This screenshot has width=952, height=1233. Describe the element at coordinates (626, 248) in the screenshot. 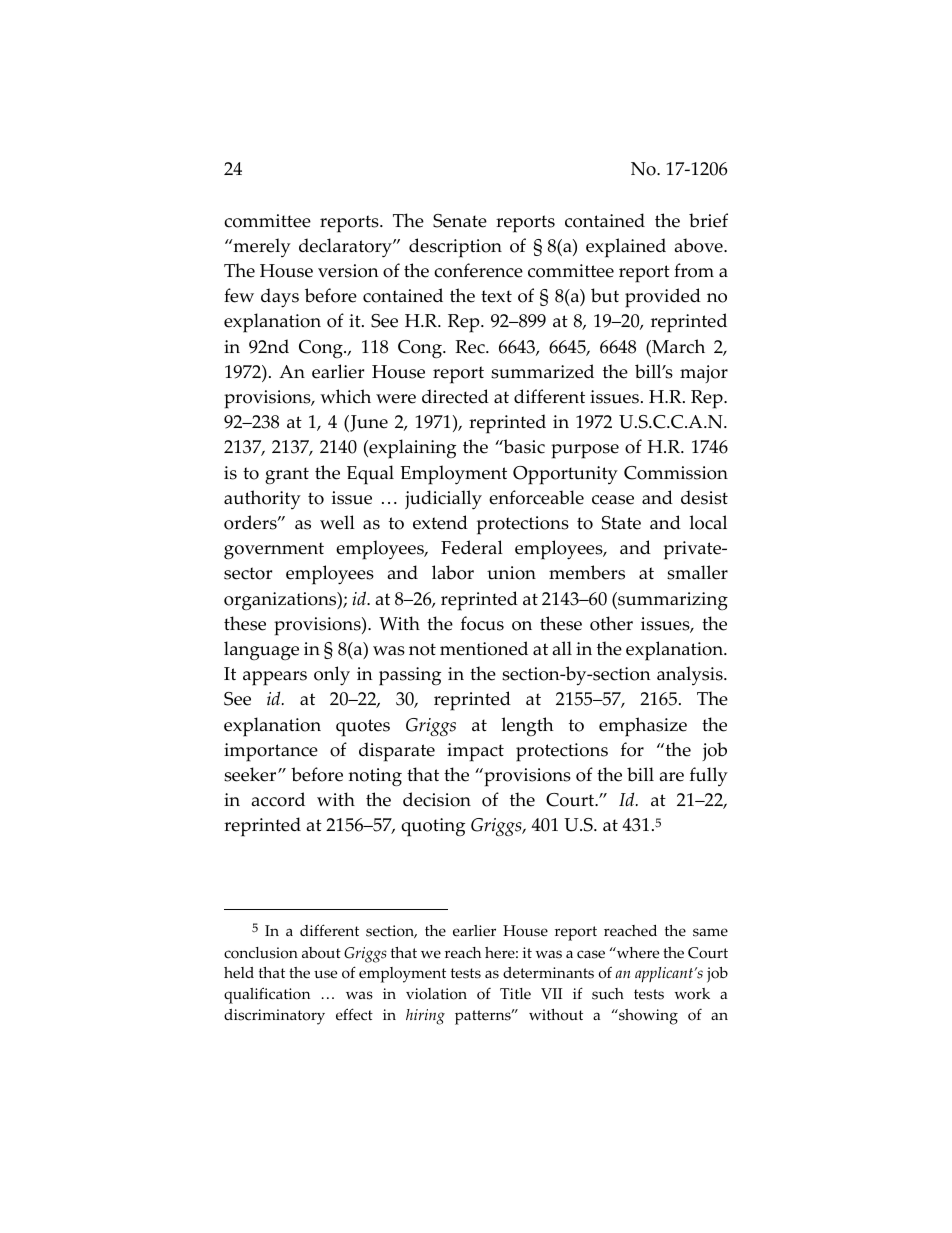

I see `explained` at that location.
